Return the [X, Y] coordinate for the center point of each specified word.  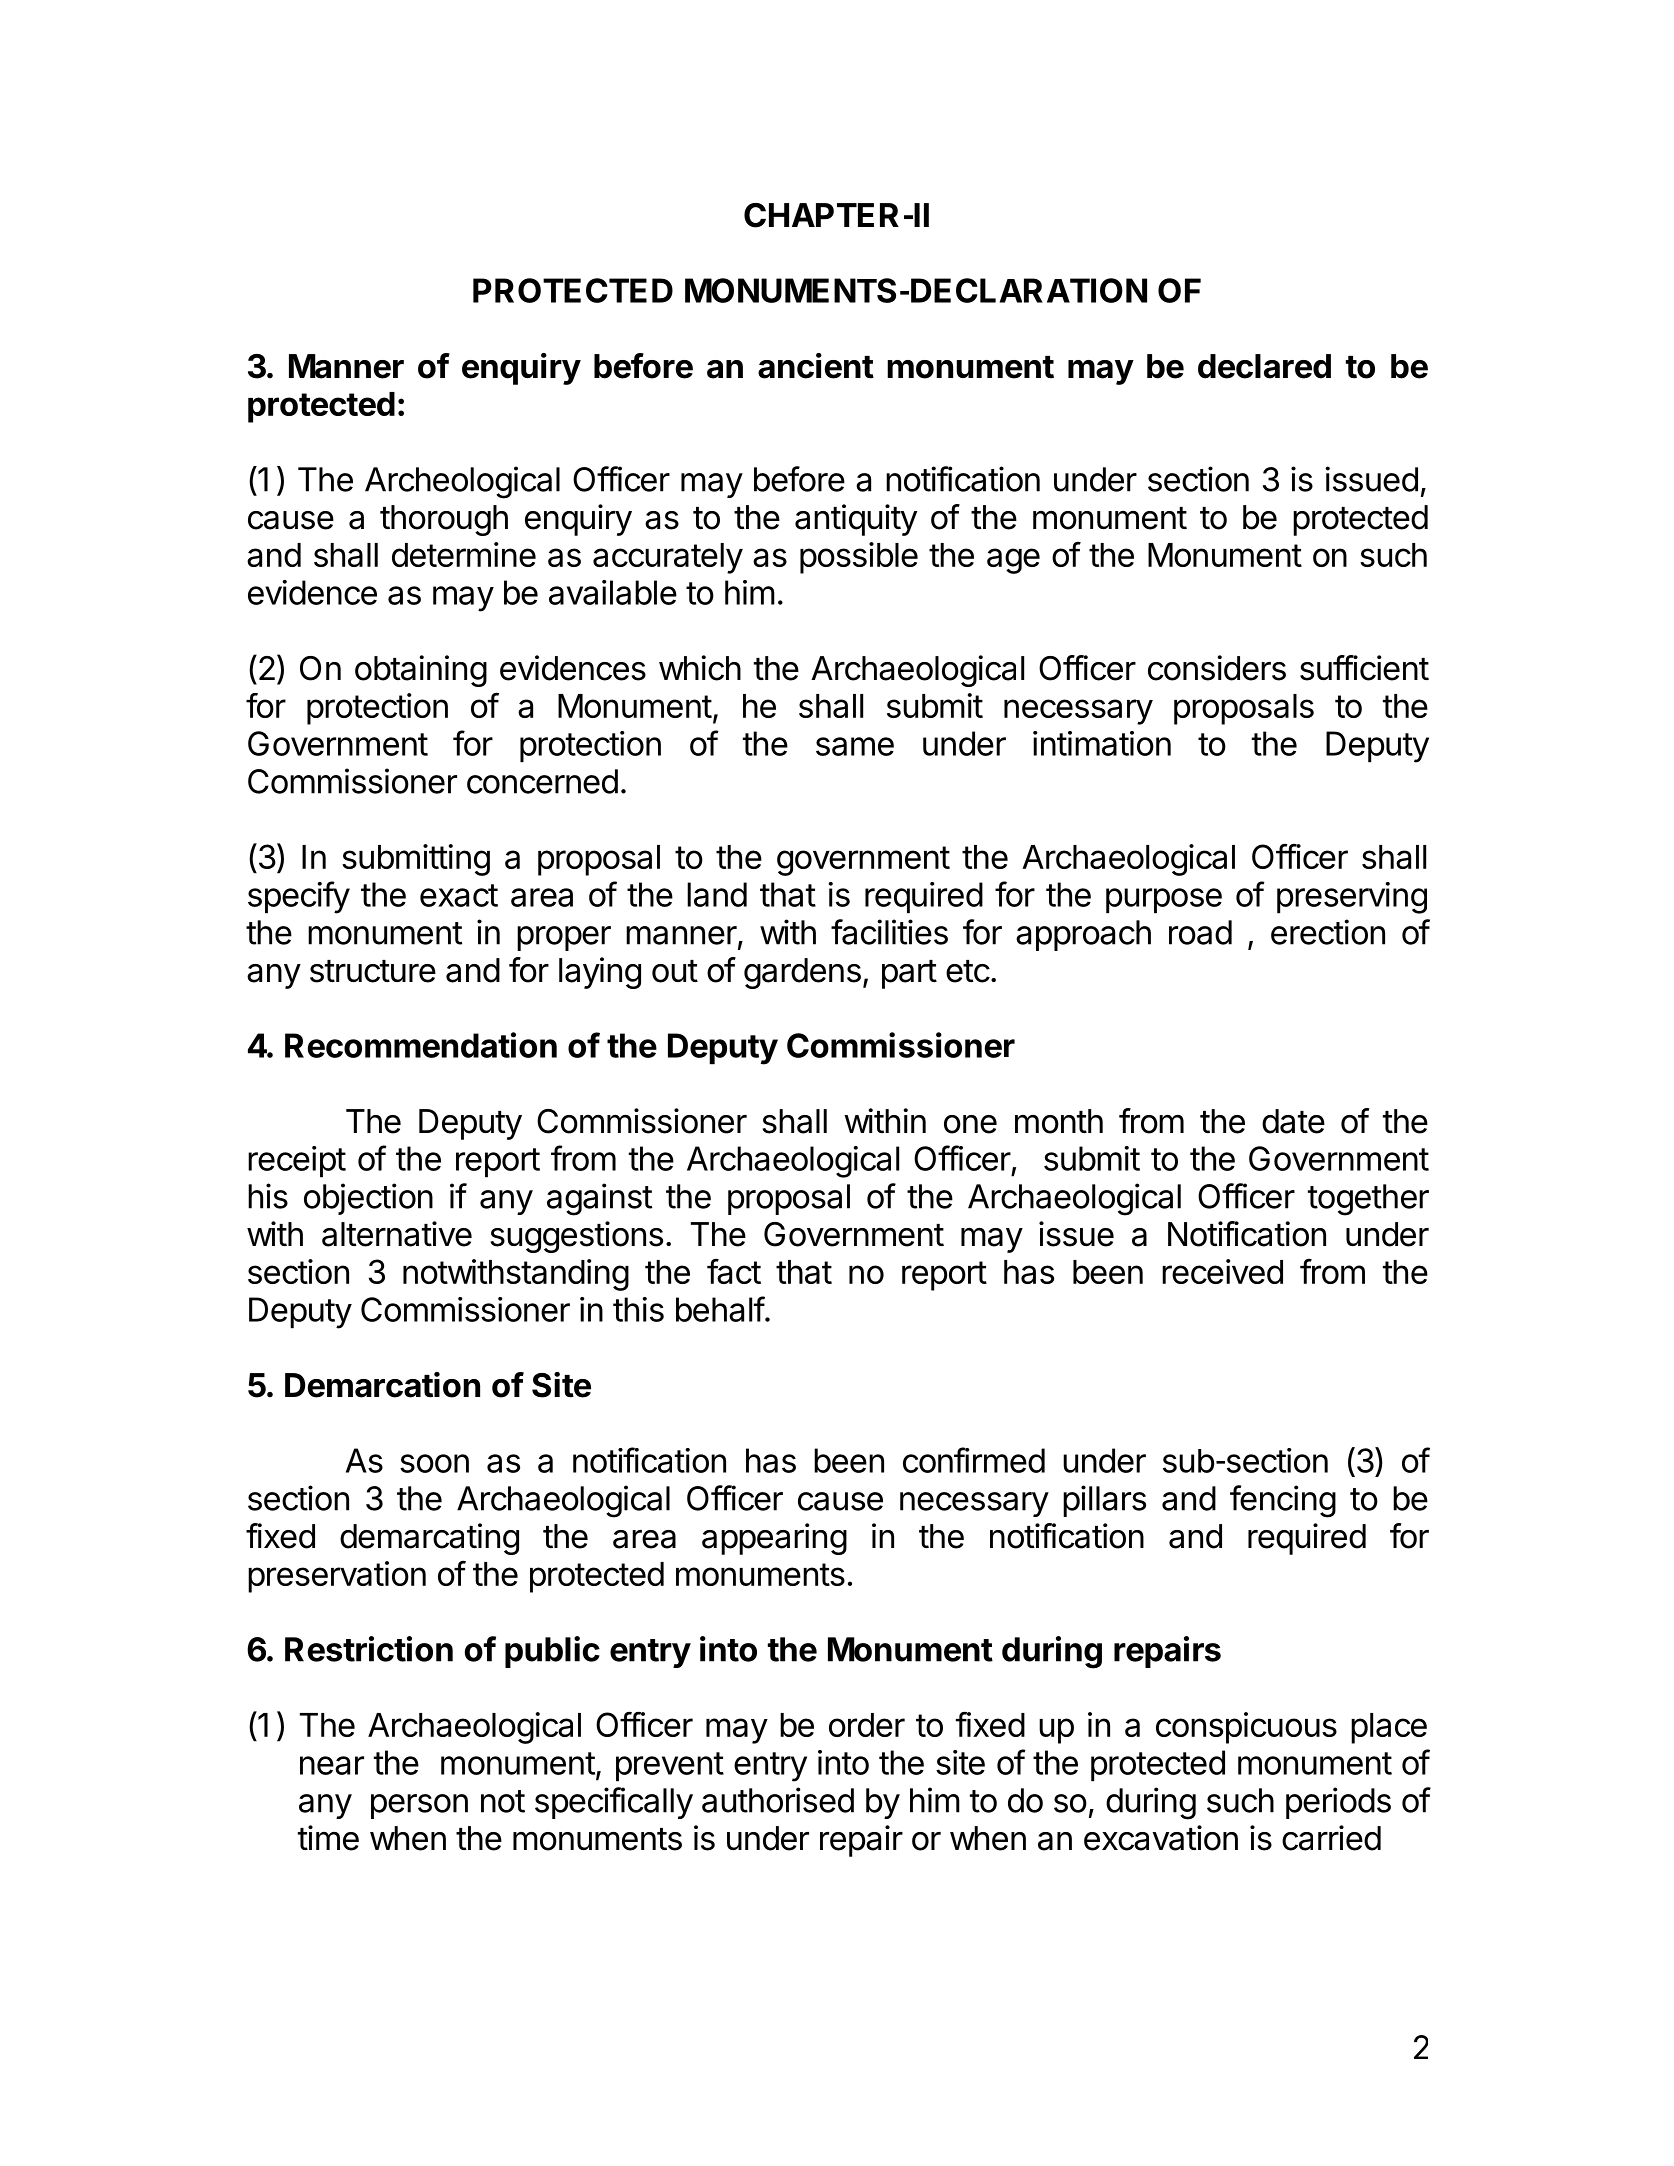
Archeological [462, 482]
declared [1264, 366]
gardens [802, 973]
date [1293, 1121]
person [419, 1806]
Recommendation [421, 1045]
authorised [778, 1800]
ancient [816, 366]
